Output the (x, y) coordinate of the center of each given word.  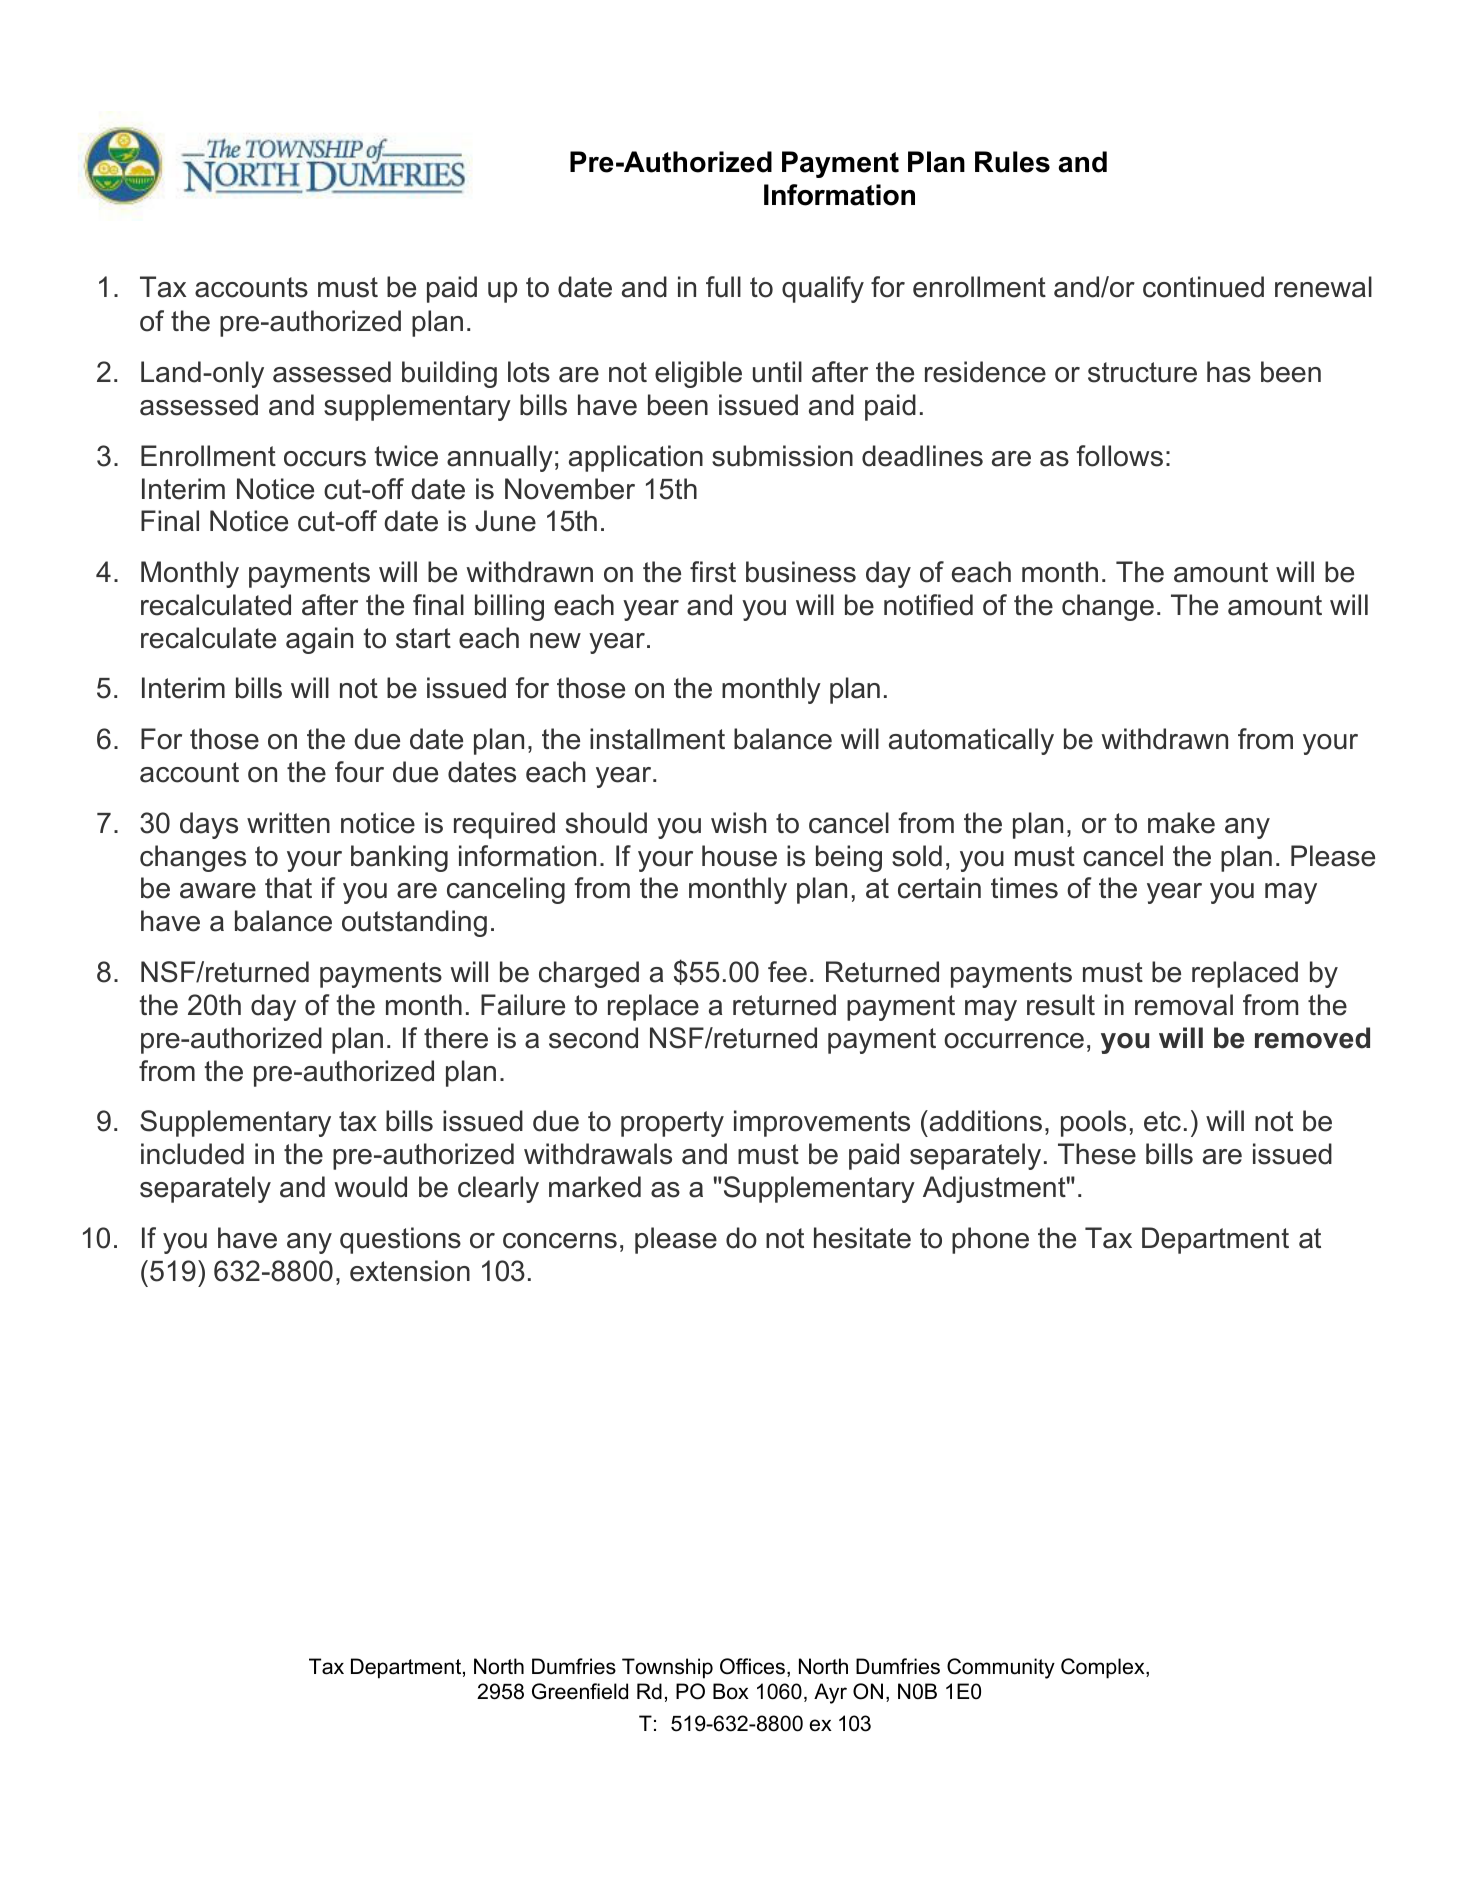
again (319, 640)
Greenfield (580, 1691)
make (1181, 823)
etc (1162, 1121)
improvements (822, 1123)
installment (657, 739)
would (370, 1187)
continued (1203, 287)
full (723, 287)
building (449, 374)
